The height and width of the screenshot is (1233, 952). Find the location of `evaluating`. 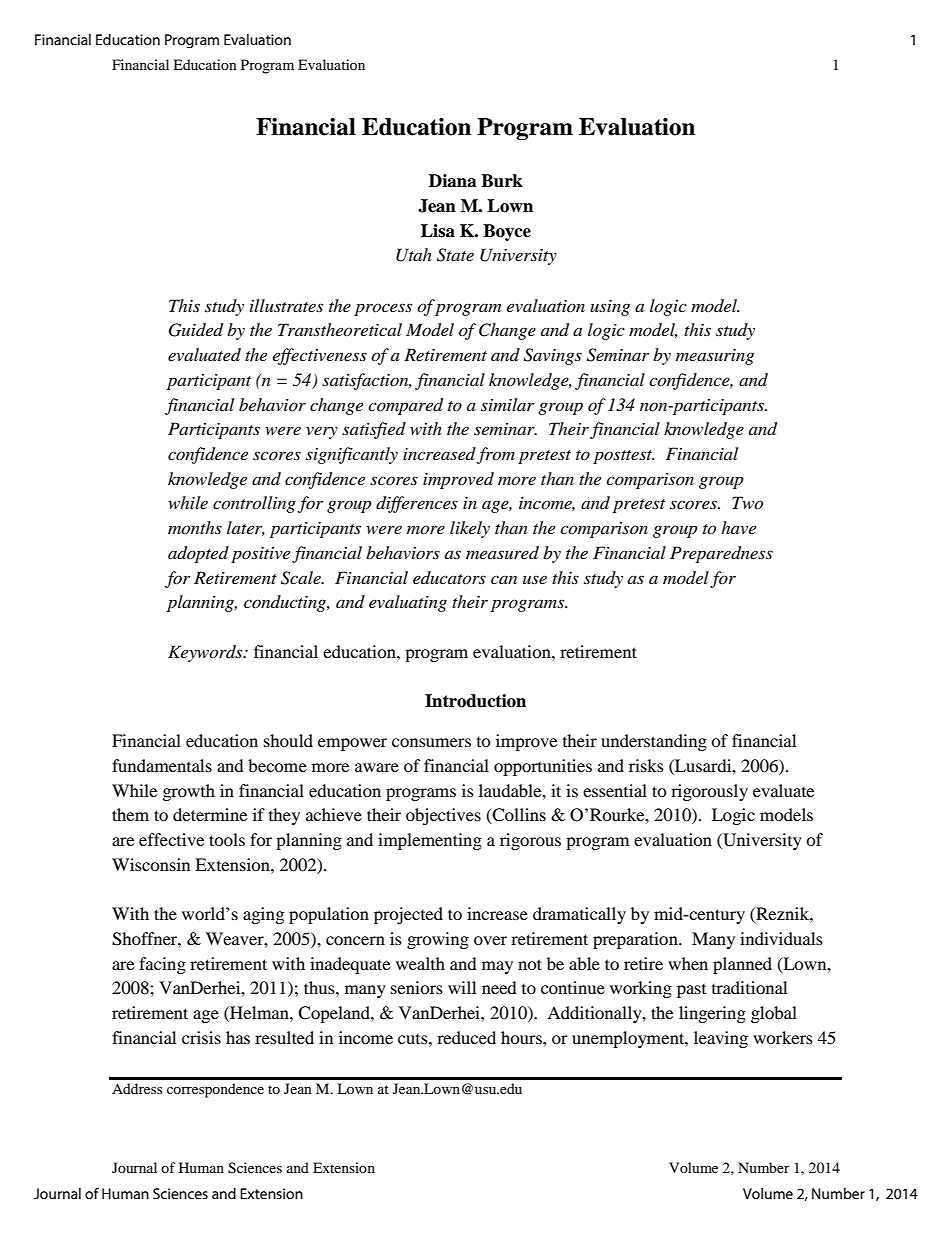

evaluating is located at coordinates (408, 603).
